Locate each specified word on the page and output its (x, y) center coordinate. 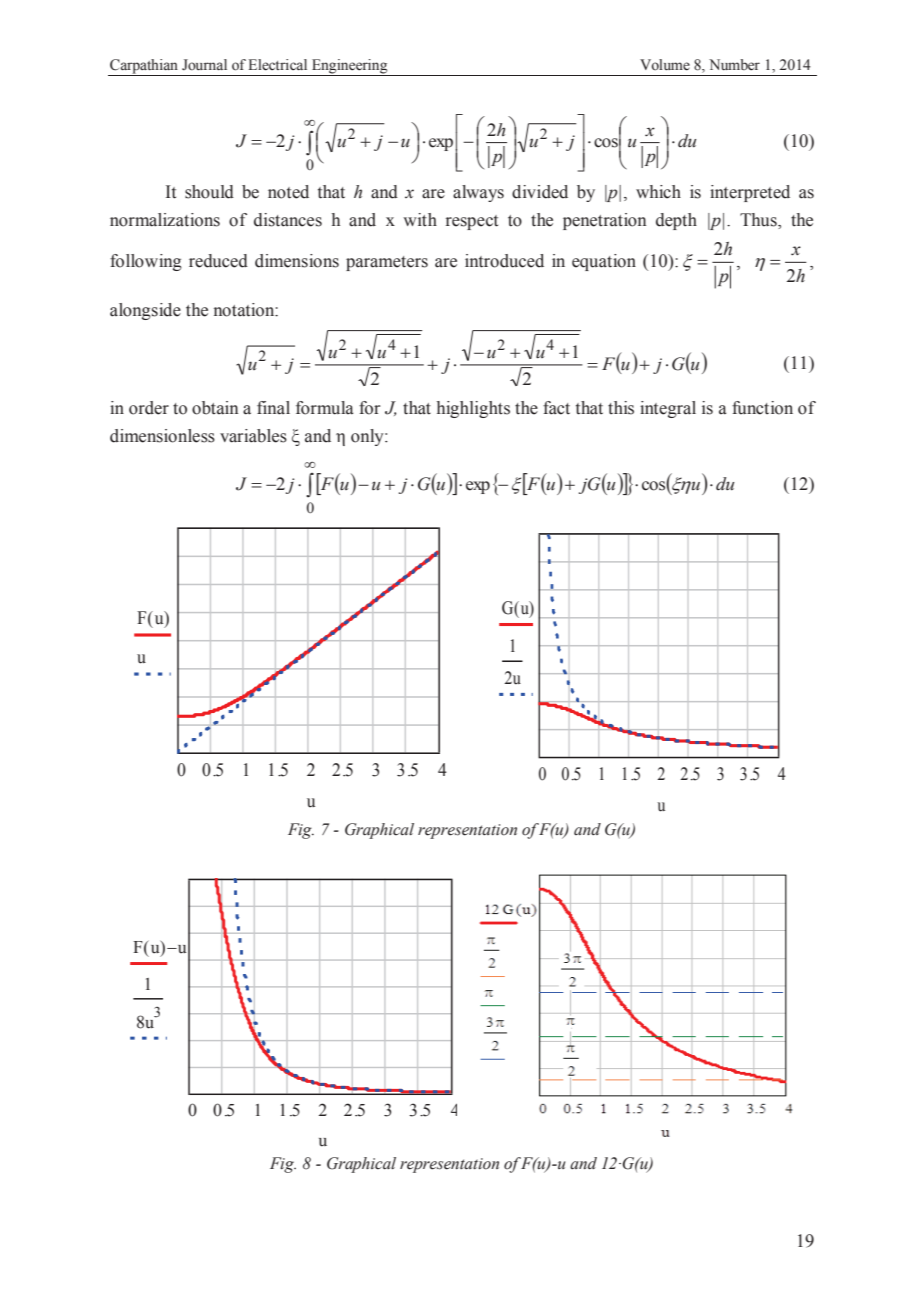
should (209, 192)
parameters (387, 263)
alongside (145, 311)
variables (253, 436)
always (478, 193)
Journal (204, 65)
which (658, 192)
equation (604, 262)
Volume (665, 65)
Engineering (350, 67)
